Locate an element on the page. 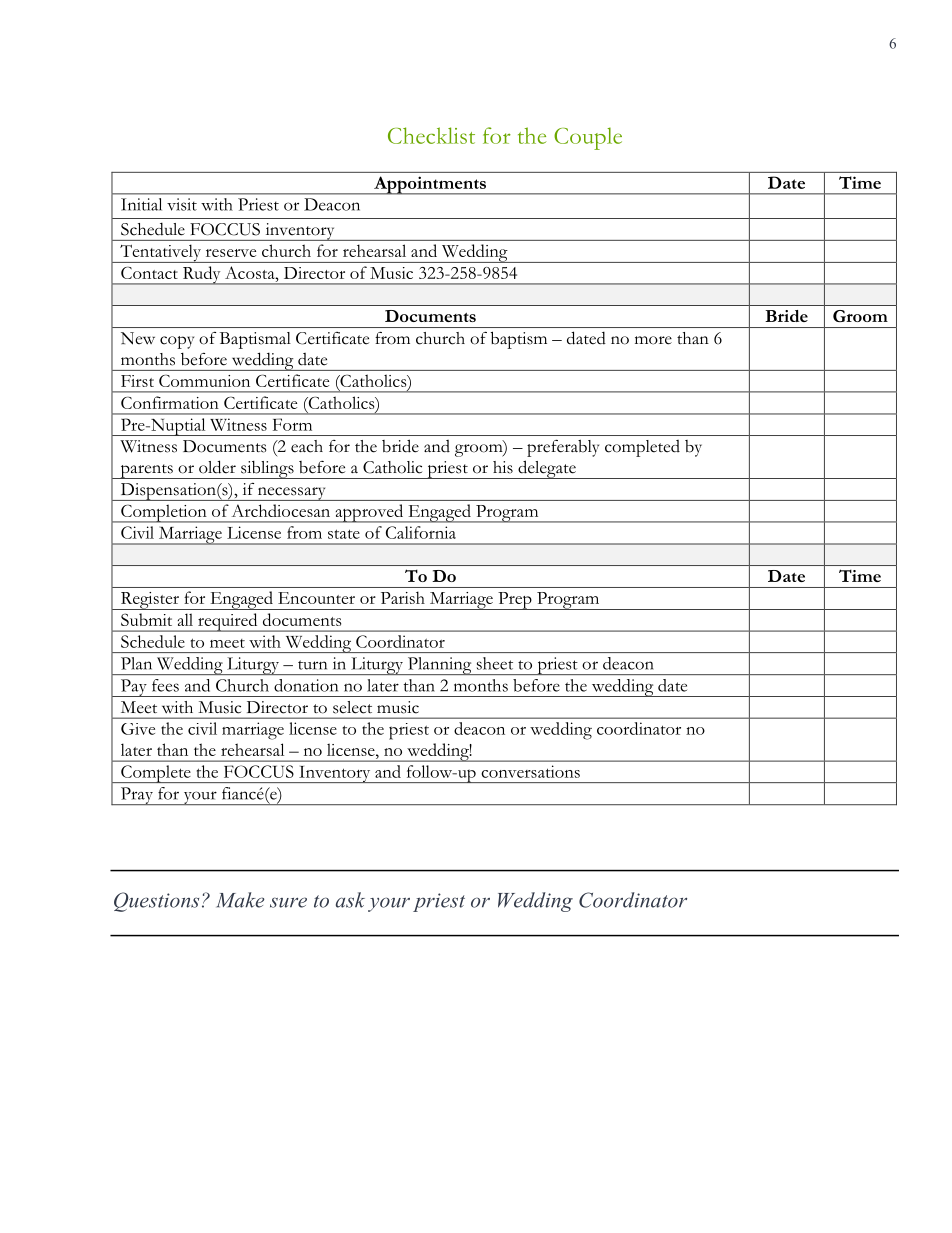  Form is located at coordinates (292, 424).
